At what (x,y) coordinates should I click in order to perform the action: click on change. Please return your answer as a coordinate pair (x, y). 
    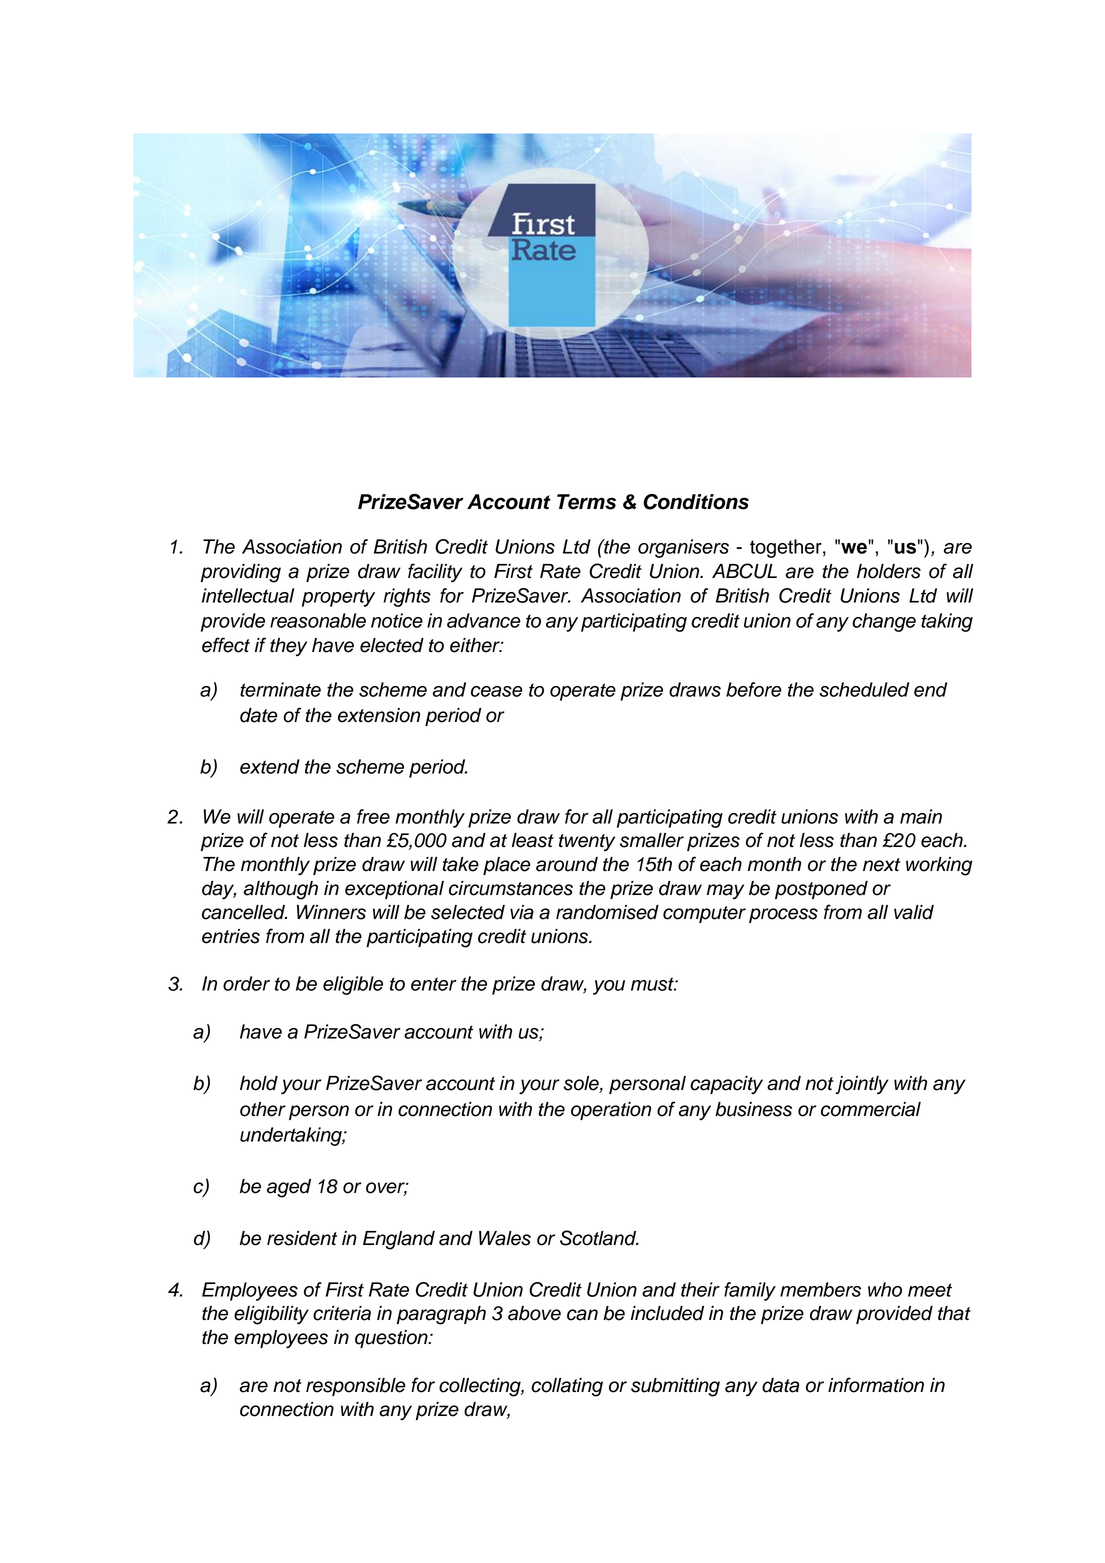
    Looking at the image, I should click on (884, 622).
